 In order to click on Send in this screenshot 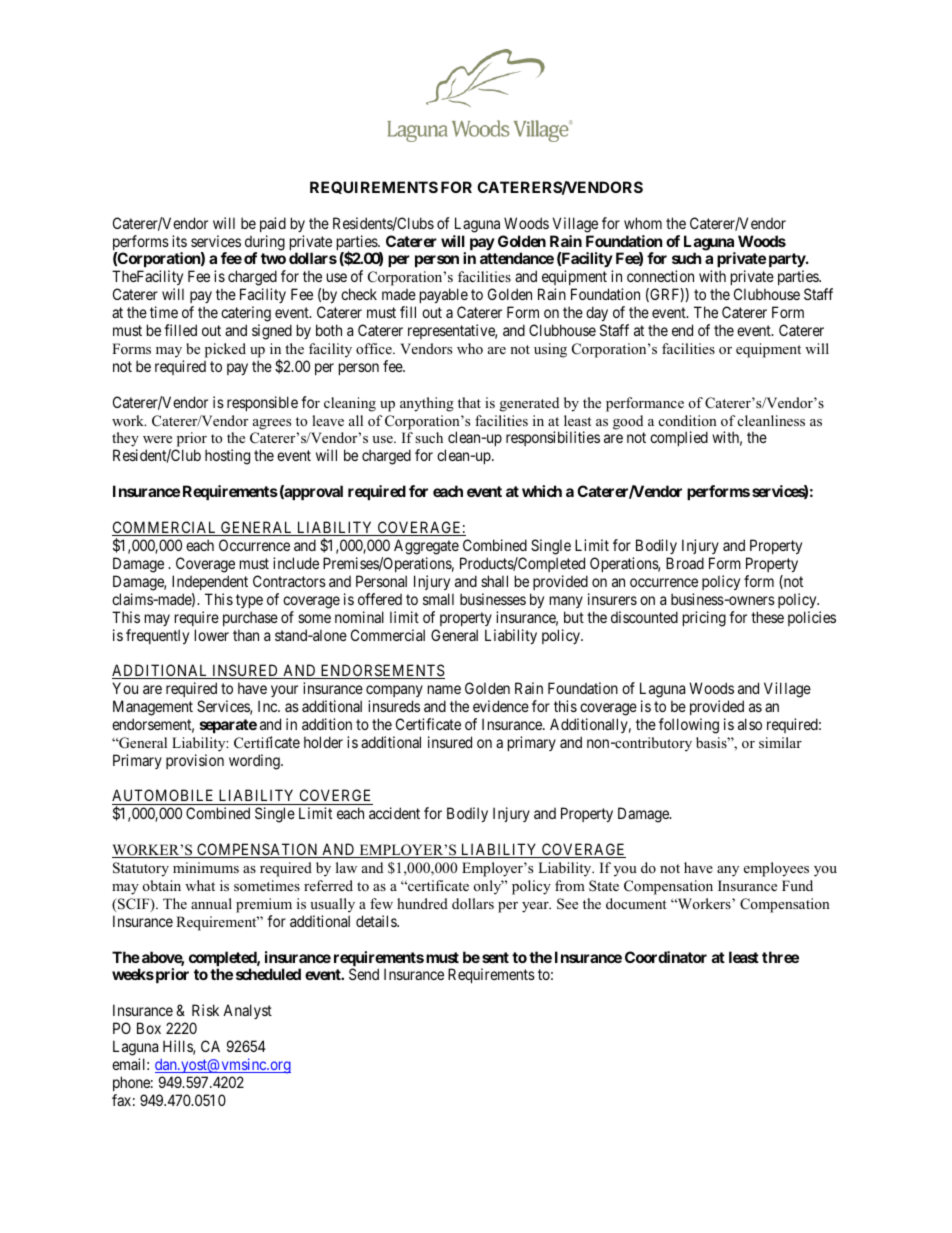, I will do `click(364, 974)`.
